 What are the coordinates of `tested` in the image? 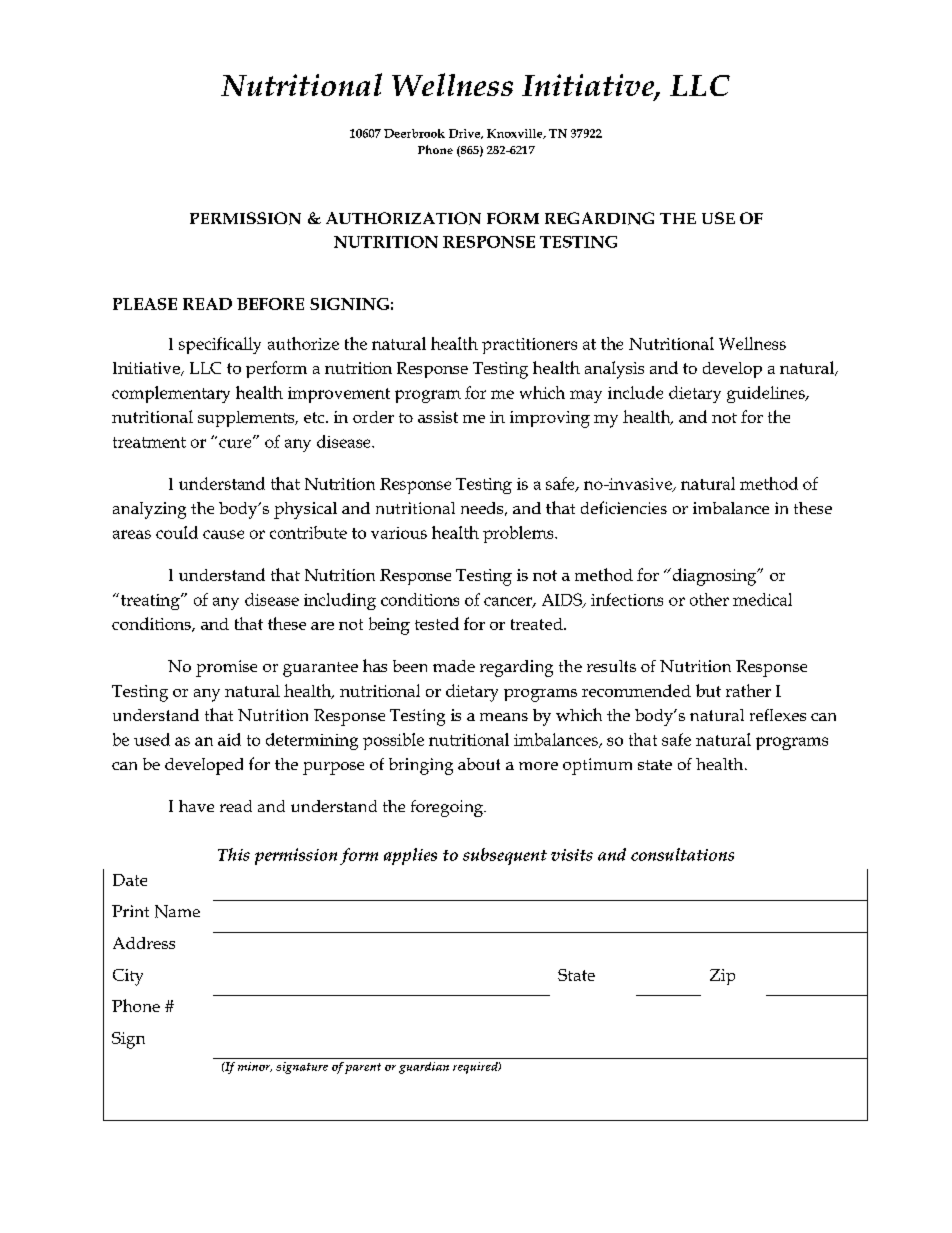 It's located at (437, 623).
